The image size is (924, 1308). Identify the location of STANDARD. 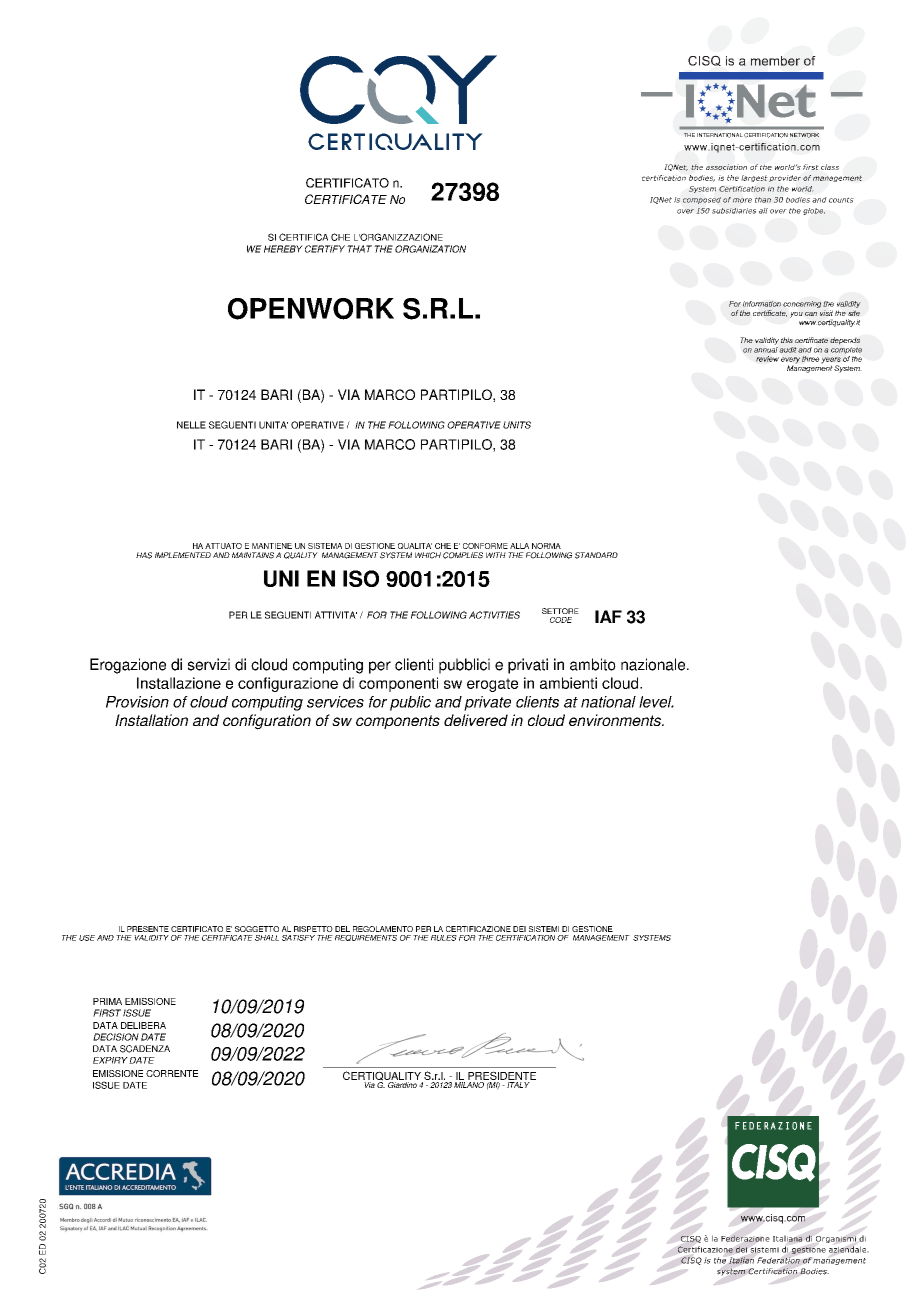
(596, 555).
